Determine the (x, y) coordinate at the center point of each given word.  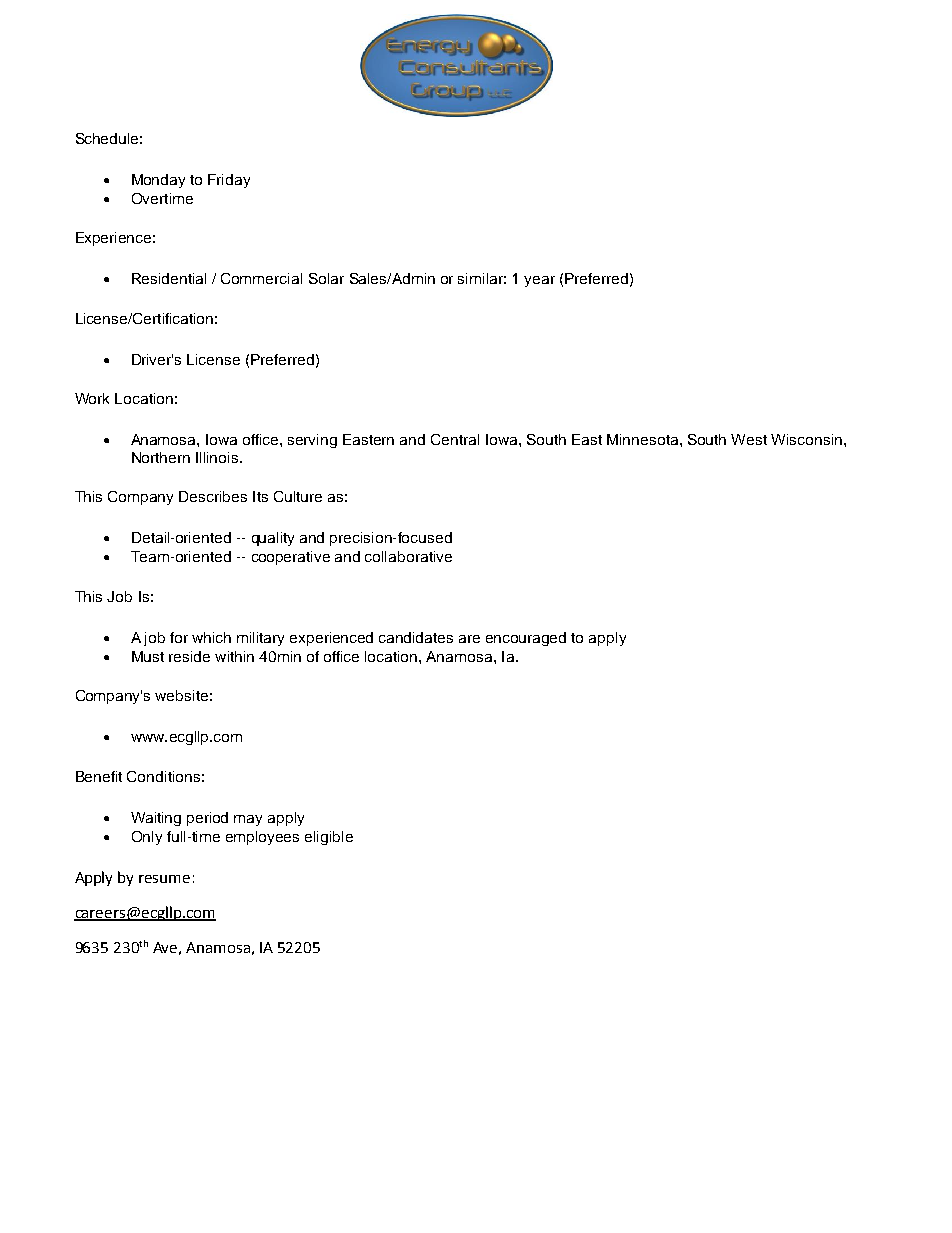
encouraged (526, 639)
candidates (416, 637)
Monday (158, 181)
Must (148, 656)
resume (164, 879)
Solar (326, 278)
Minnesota (644, 439)
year (539, 281)
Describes (213, 496)
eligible (329, 838)
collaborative (408, 556)
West (749, 439)
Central (455, 439)
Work (92, 398)
